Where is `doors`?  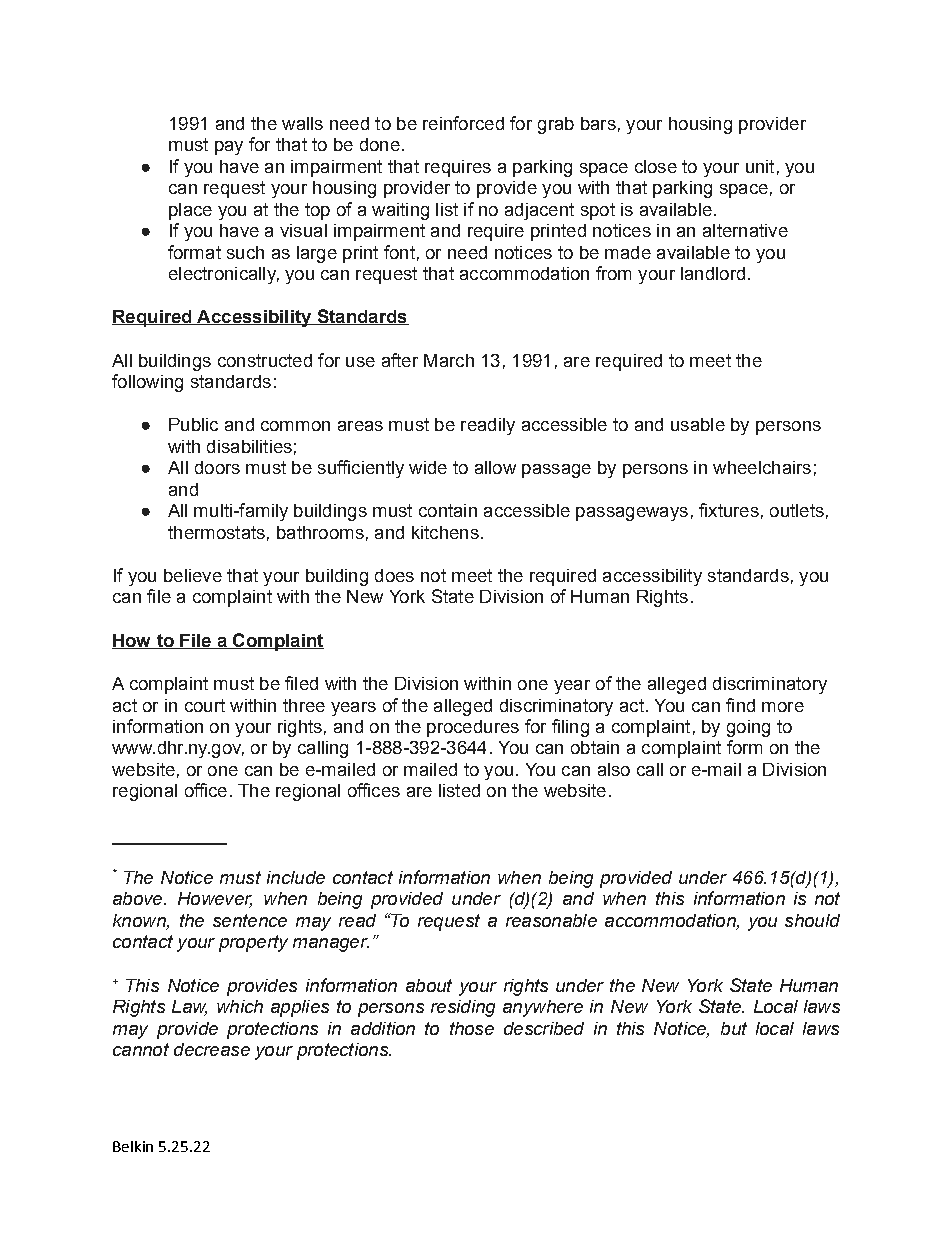
doors is located at coordinates (217, 467).
